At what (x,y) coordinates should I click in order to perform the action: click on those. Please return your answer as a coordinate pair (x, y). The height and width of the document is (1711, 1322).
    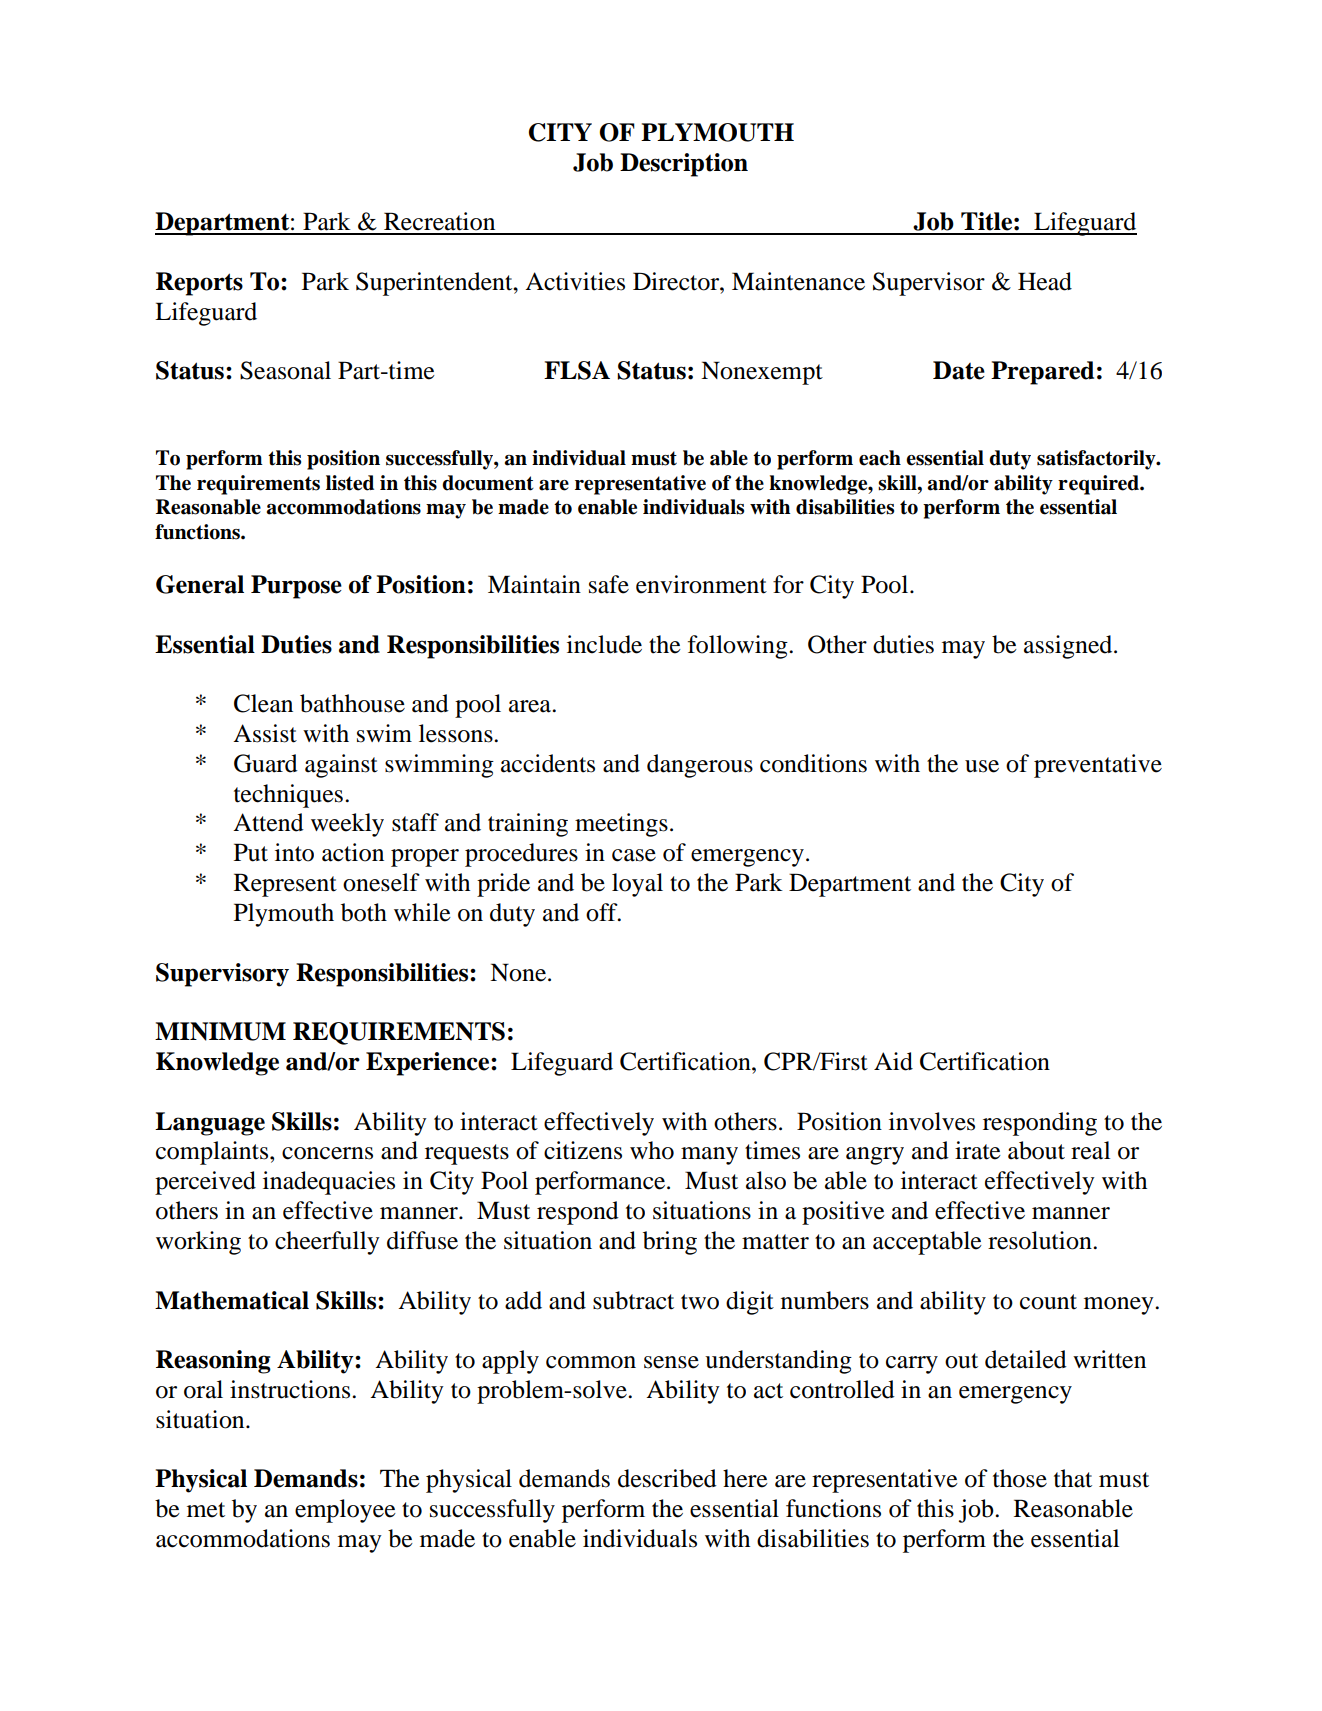
    Looking at the image, I should click on (1020, 1478).
